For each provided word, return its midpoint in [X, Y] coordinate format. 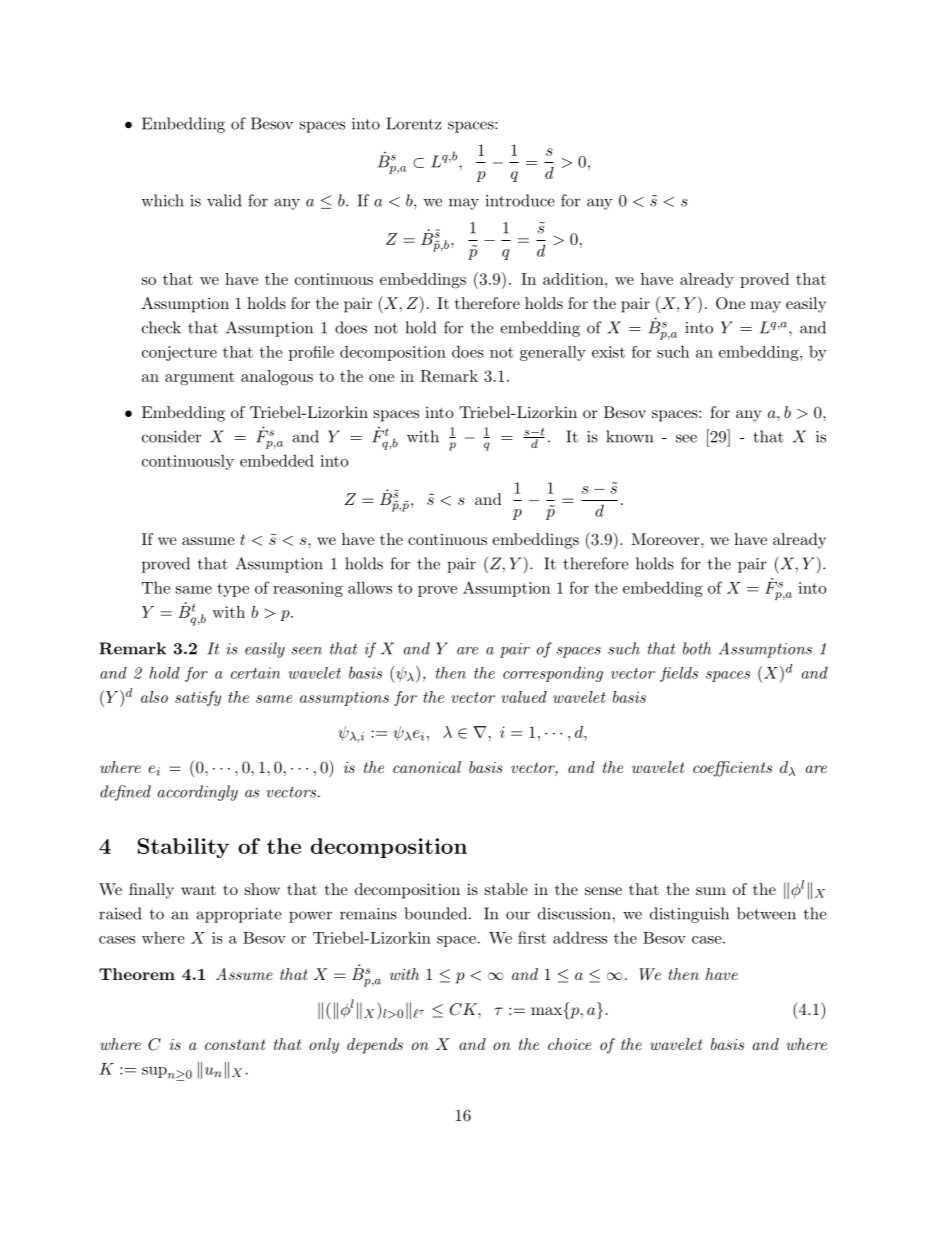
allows [370, 587]
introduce [520, 200]
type [233, 590]
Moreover [666, 539]
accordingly [198, 793]
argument [199, 378]
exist [608, 352]
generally [553, 353]
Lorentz [414, 123]
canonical [427, 767]
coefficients [732, 769]
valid [224, 200]
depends [375, 1046]
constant [235, 1044]
